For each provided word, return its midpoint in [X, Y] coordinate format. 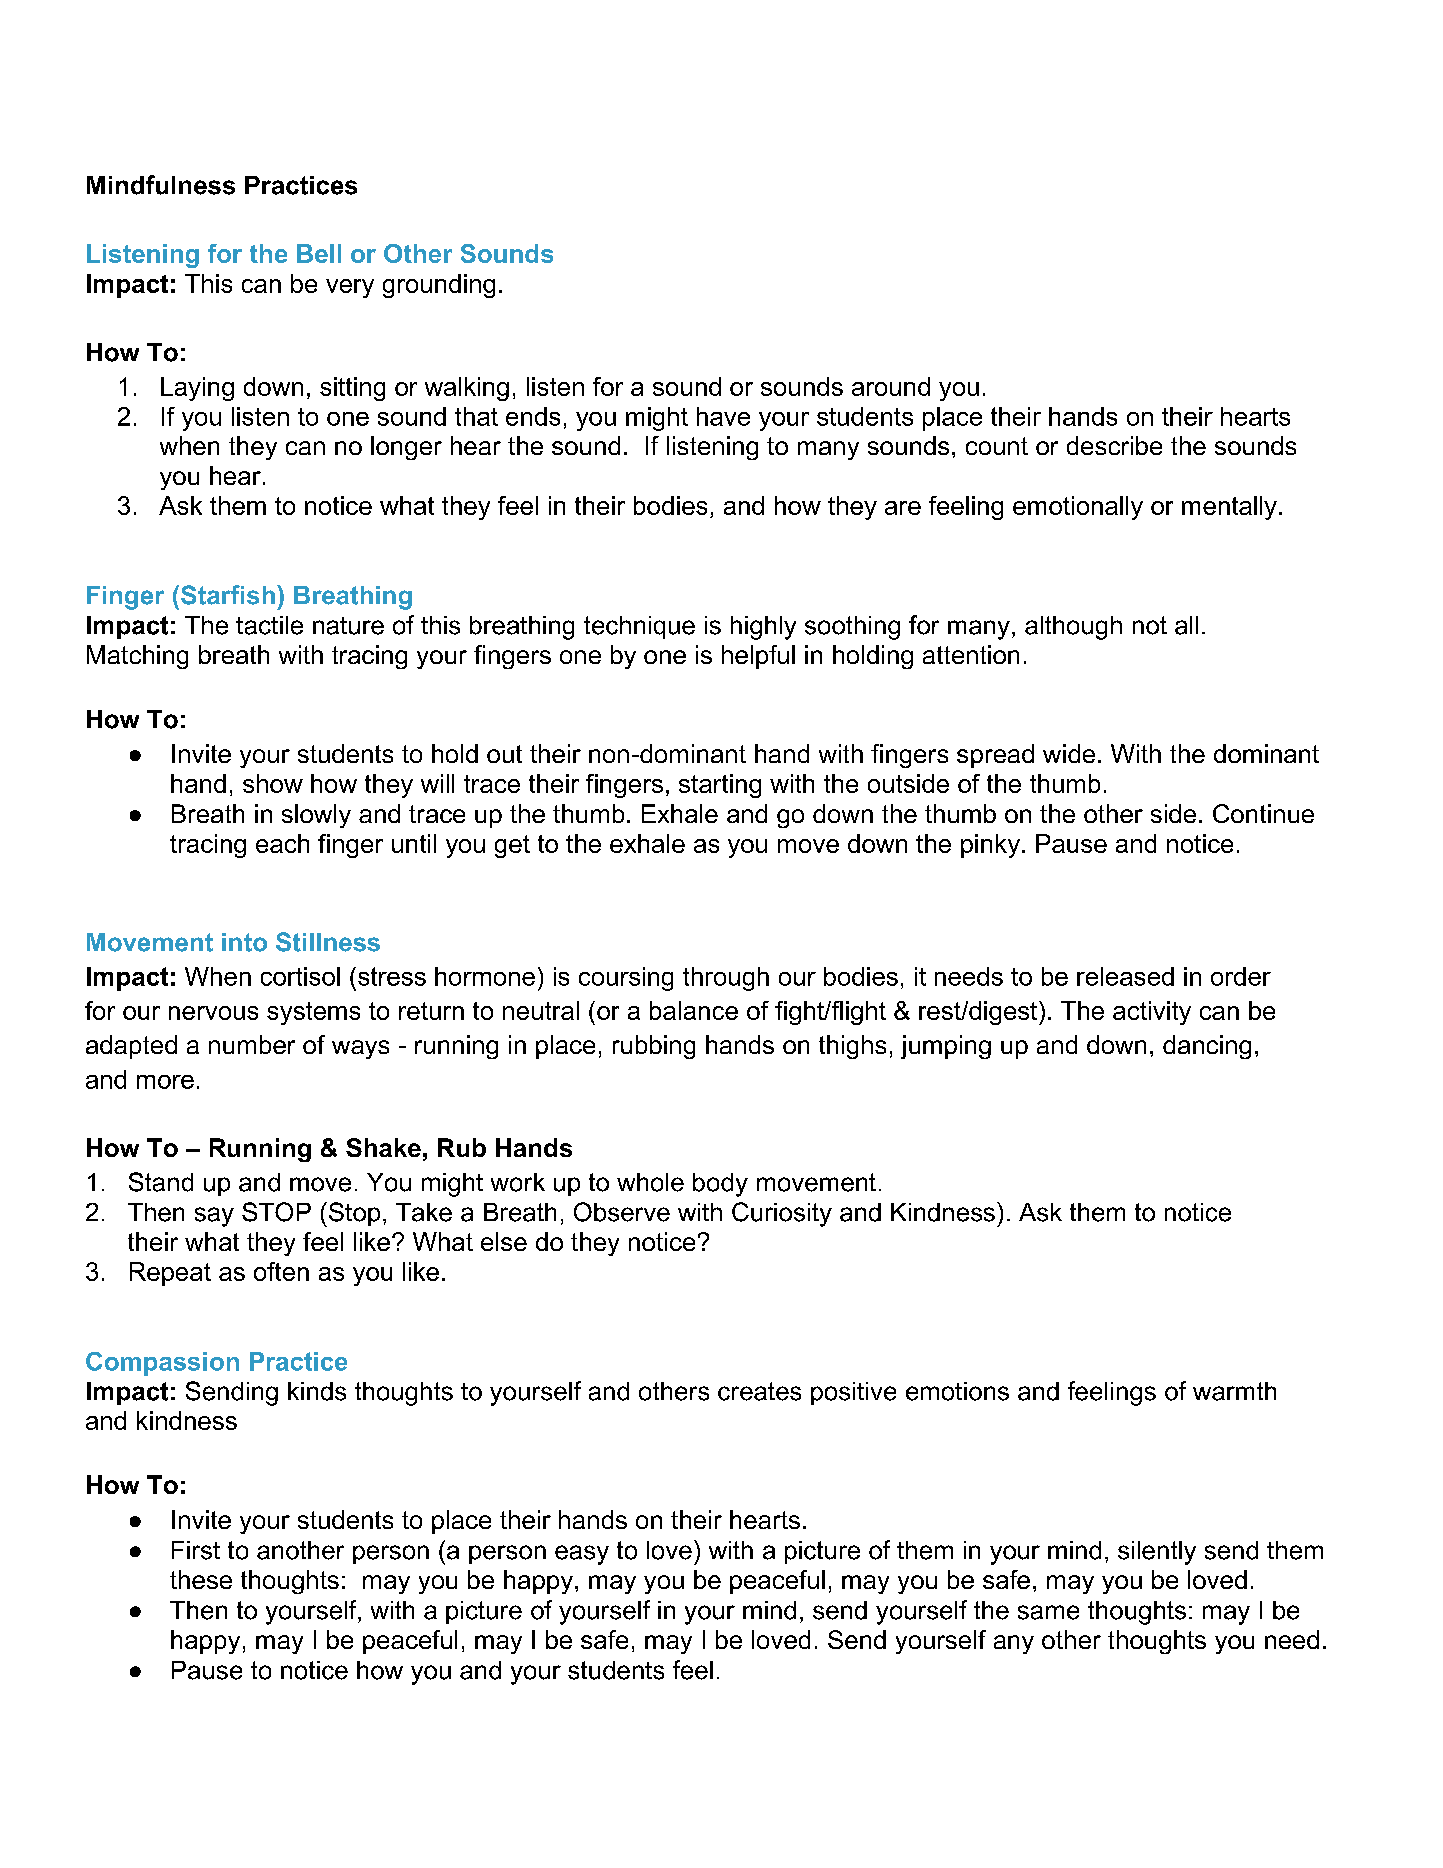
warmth [1234, 1391]
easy [582, 1555]
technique [639, 627]
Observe [622, 1212]
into [244, 942]
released [1125, 976]
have [723, 416]
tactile [269, 625]
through [726, 979]
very [350, 288]
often [281, 1271]
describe [1114, 445]
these [201, 1579]
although [1073, 628]
